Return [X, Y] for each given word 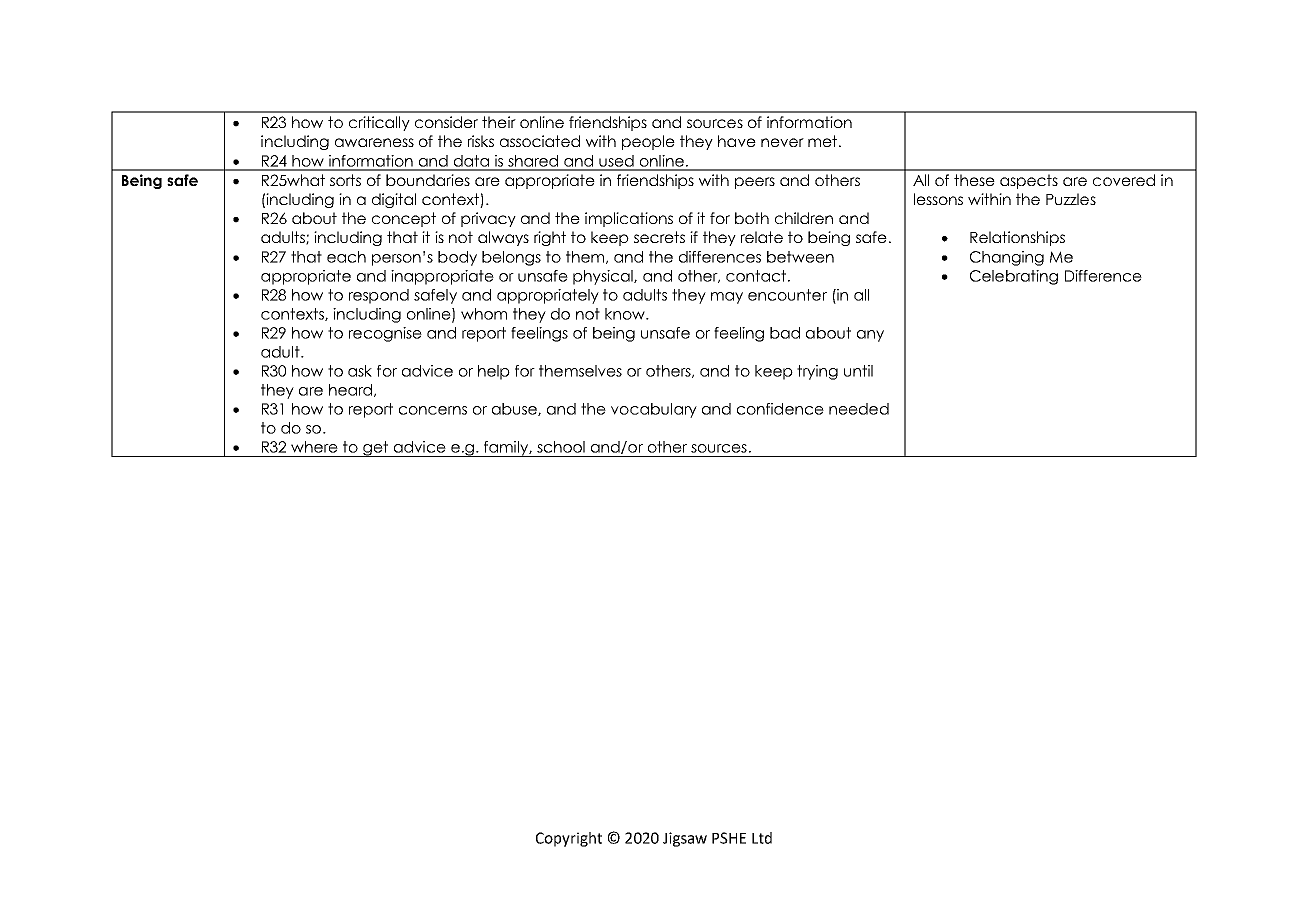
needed [859, 409]
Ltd [762, 838]
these [974, 180]
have [737, 141]
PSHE [729, 838]
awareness [374, 142]
